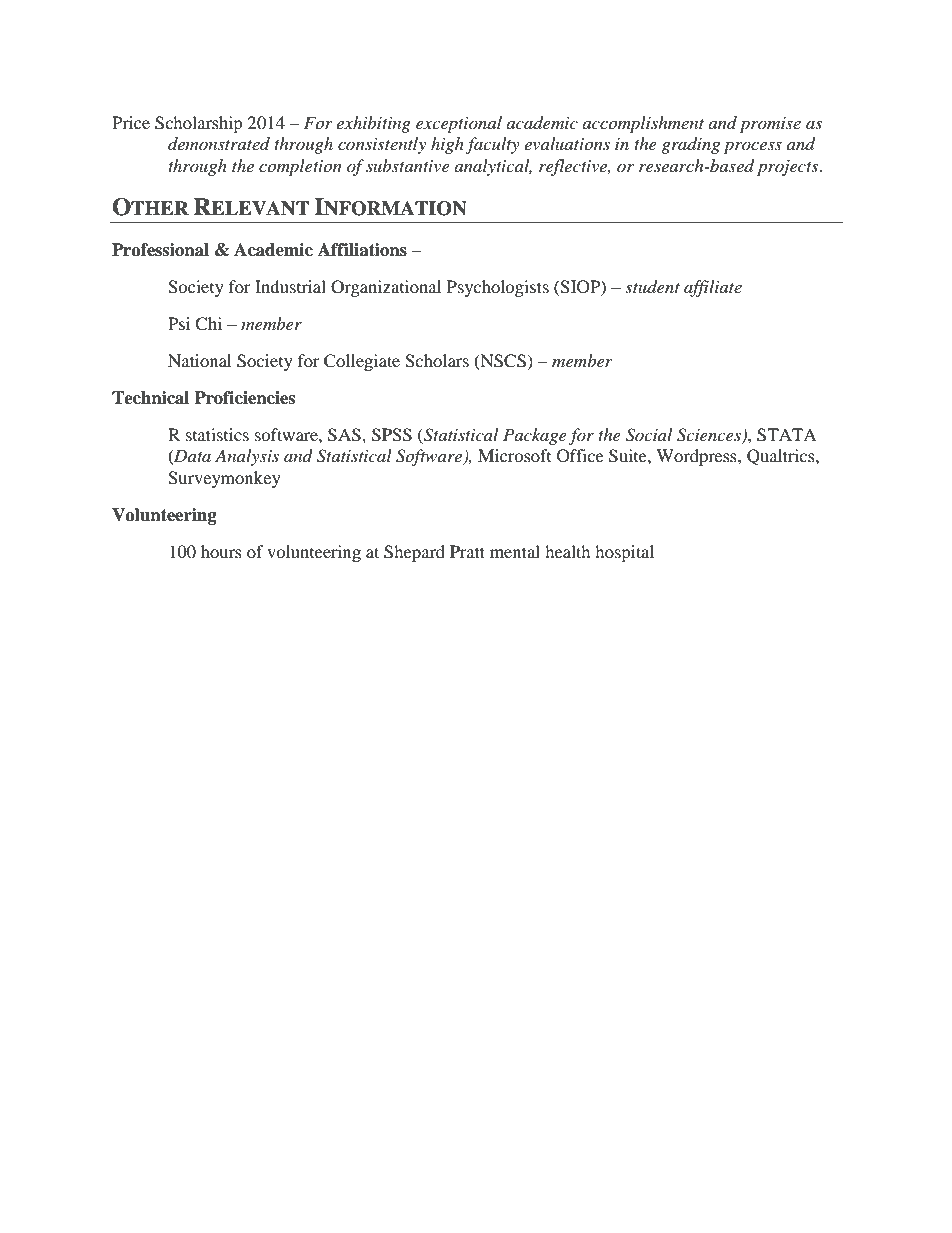  Describe the element at coordinates (447, 145) in the screenshot. I see `high` at that location.
